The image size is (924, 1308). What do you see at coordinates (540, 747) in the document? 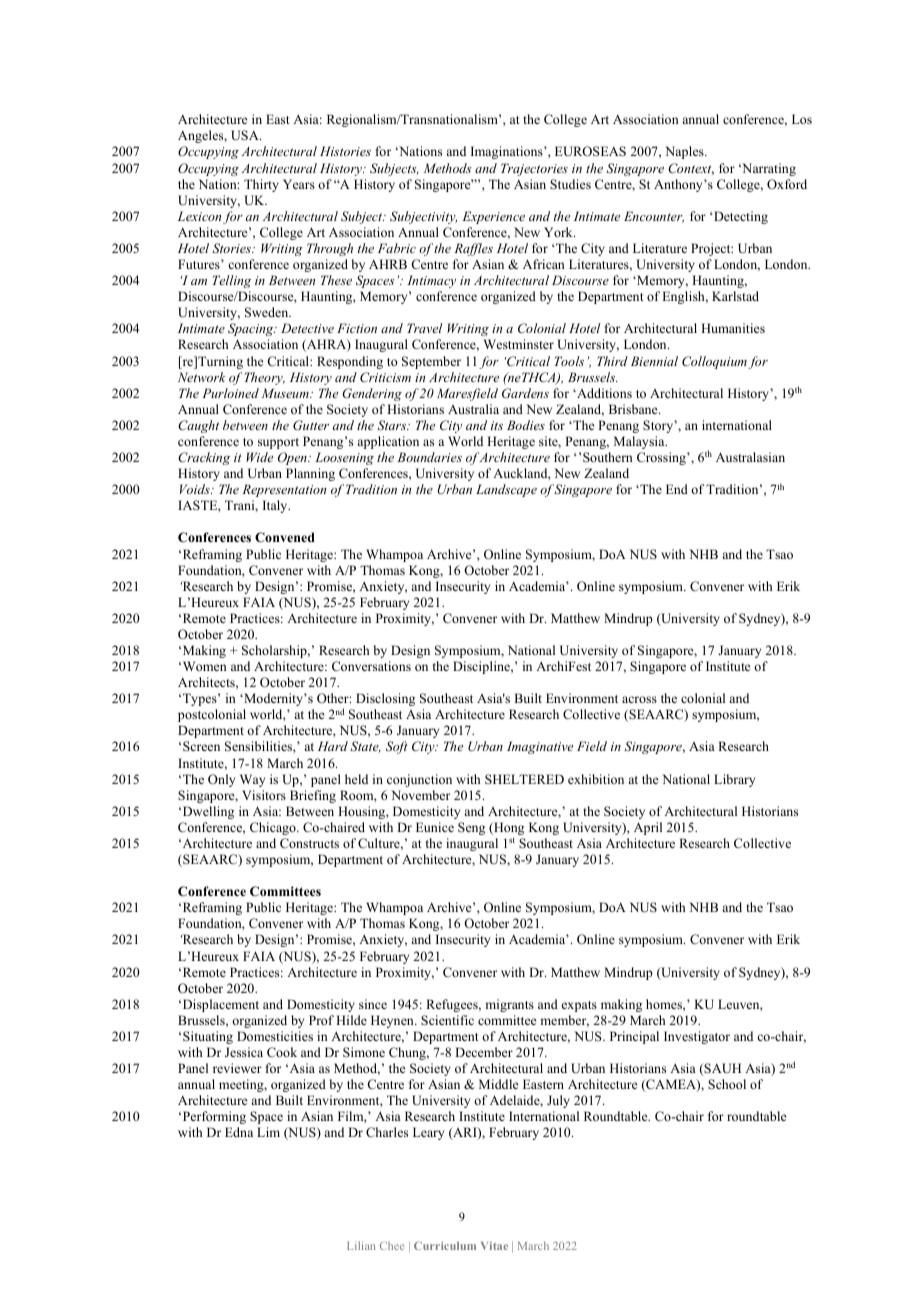
I see `Imaginative` at bounding box center [540, 747].
